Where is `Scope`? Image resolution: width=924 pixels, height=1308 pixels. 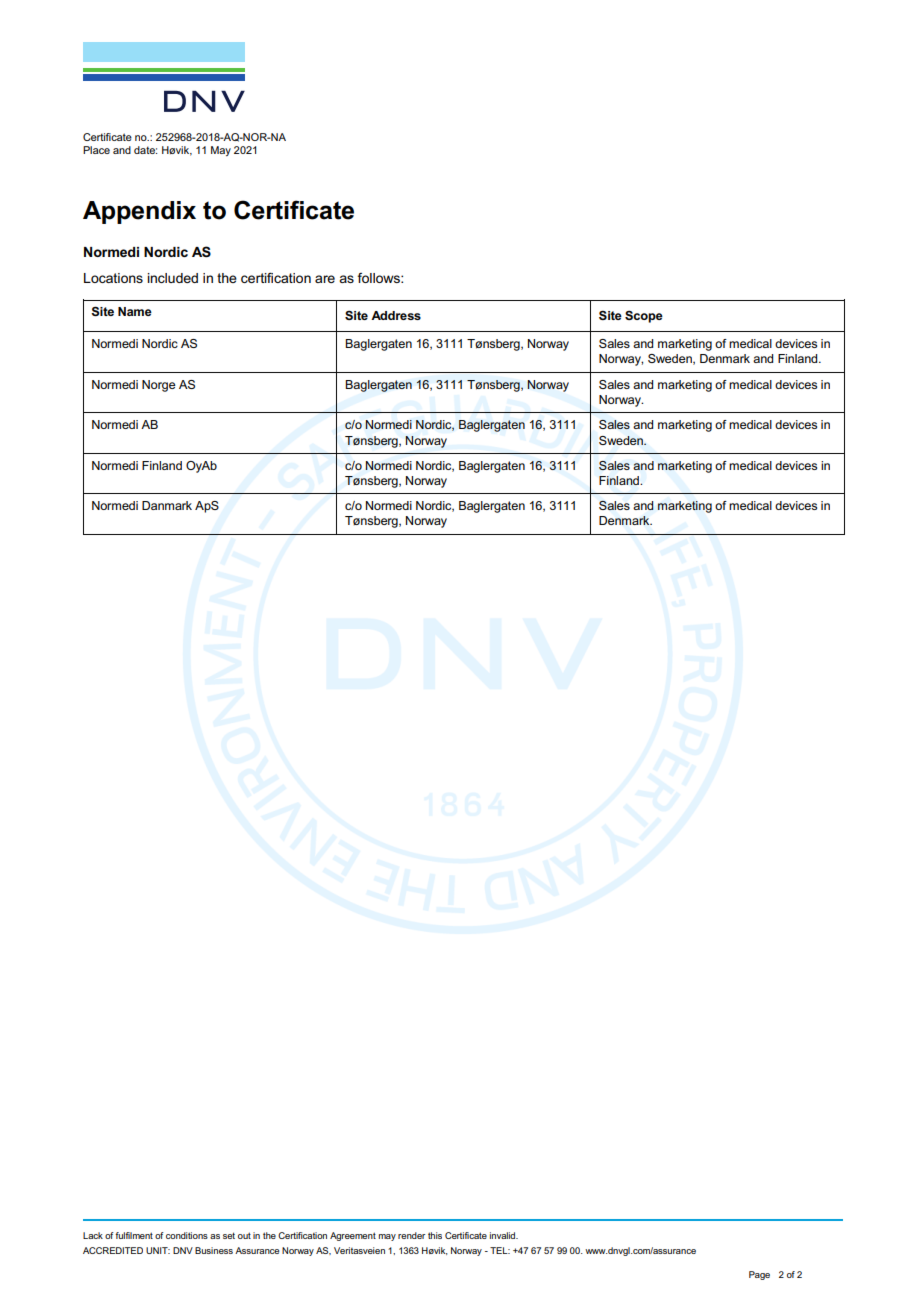
Scope is located at coordinates (644, 316).
